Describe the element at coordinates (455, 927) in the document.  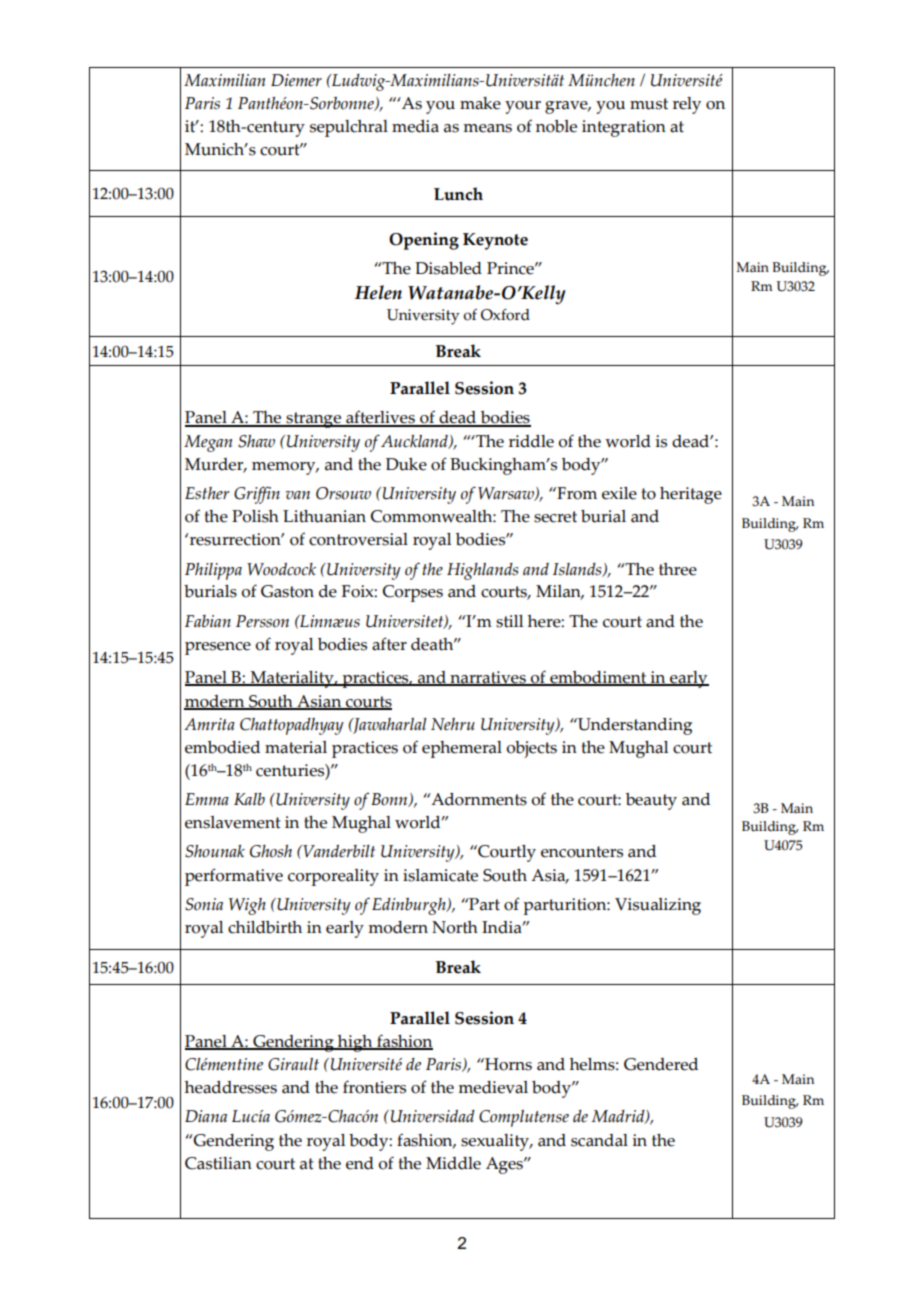
I see `North` at that location.
